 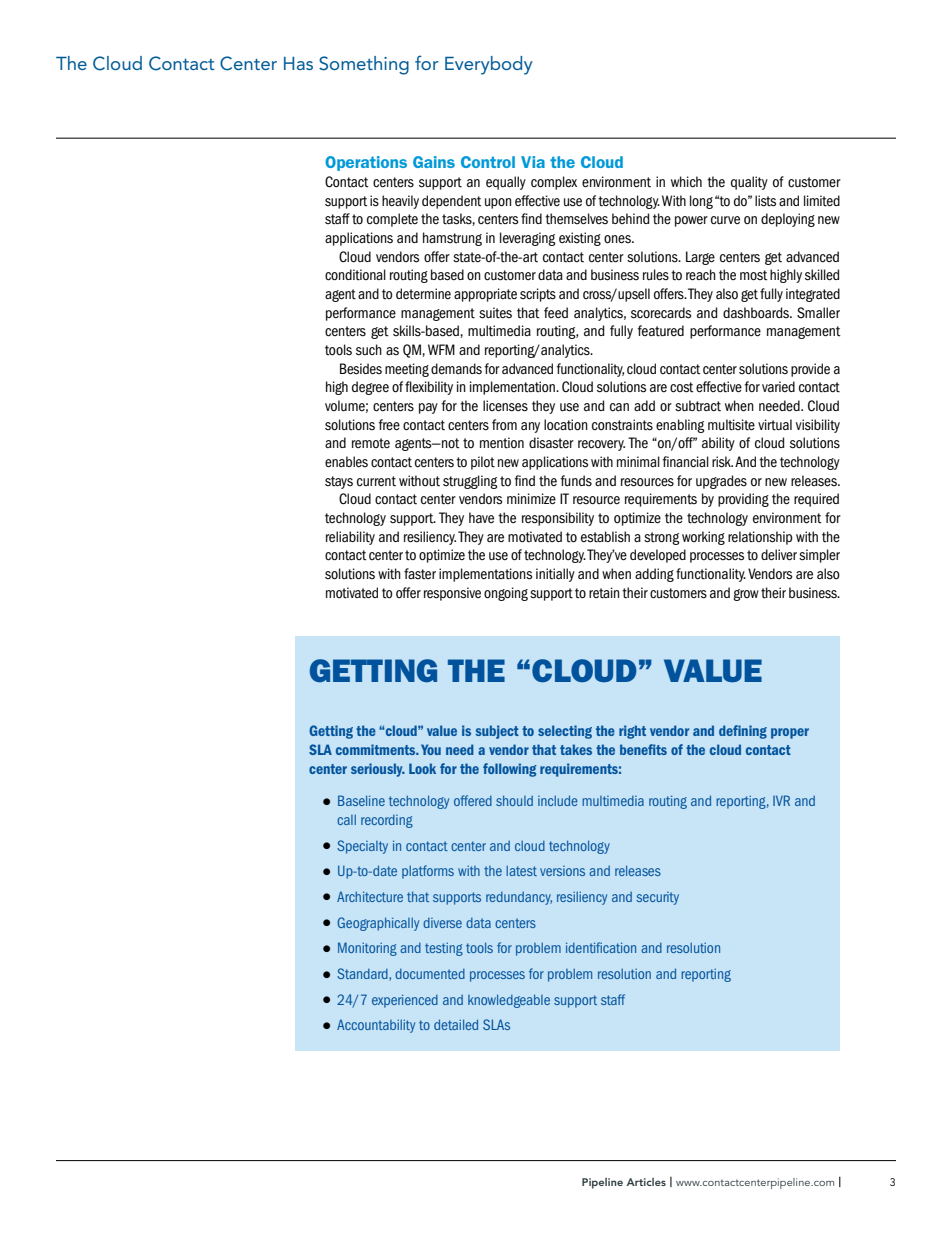 What do you see at coordinates (749, 183) in the screenshot?
I see `quality` at bounding box center [749, 183].
